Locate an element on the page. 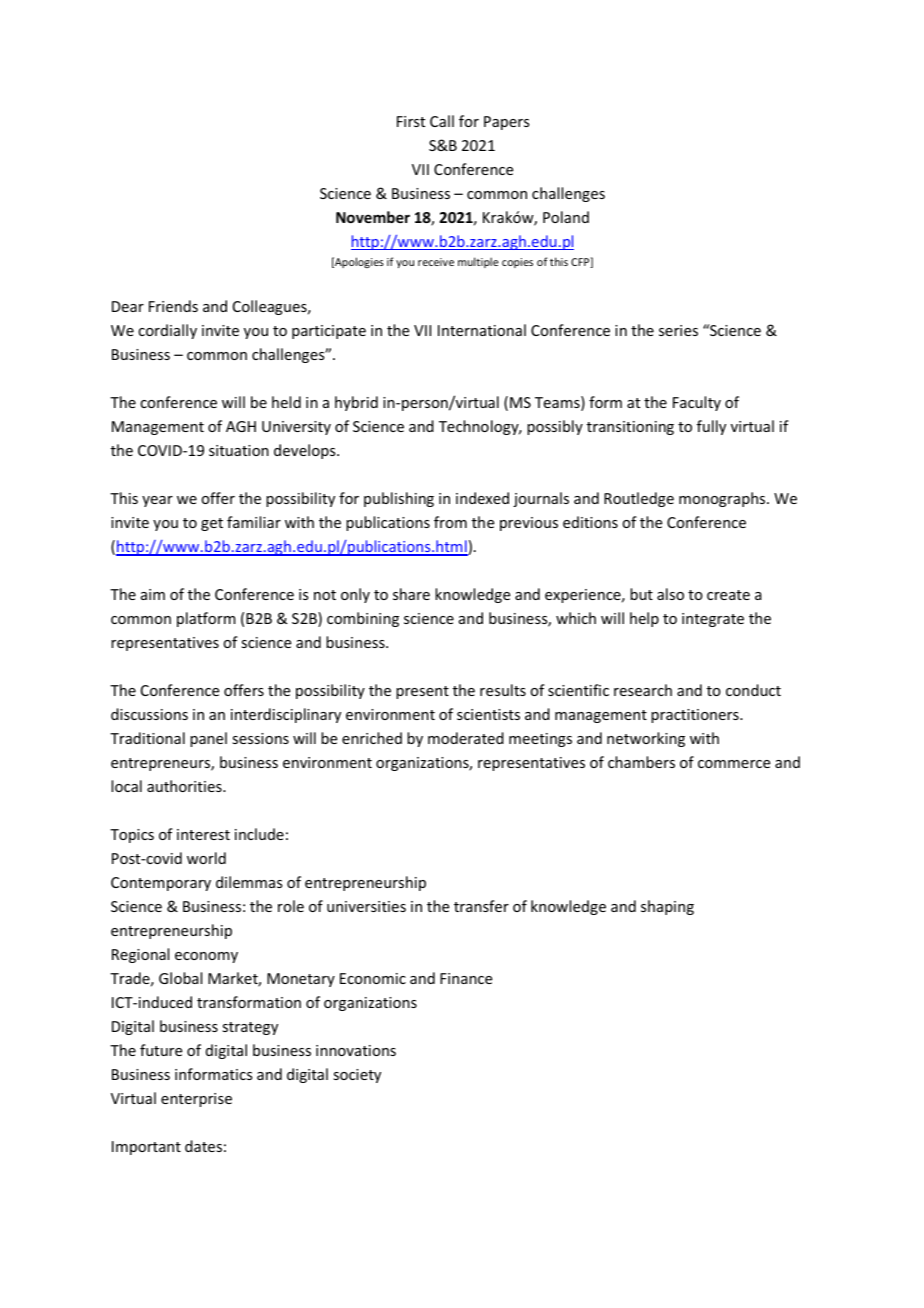 This page has width=924, height=1308. Faculty is located at coordinates (697, 403).
